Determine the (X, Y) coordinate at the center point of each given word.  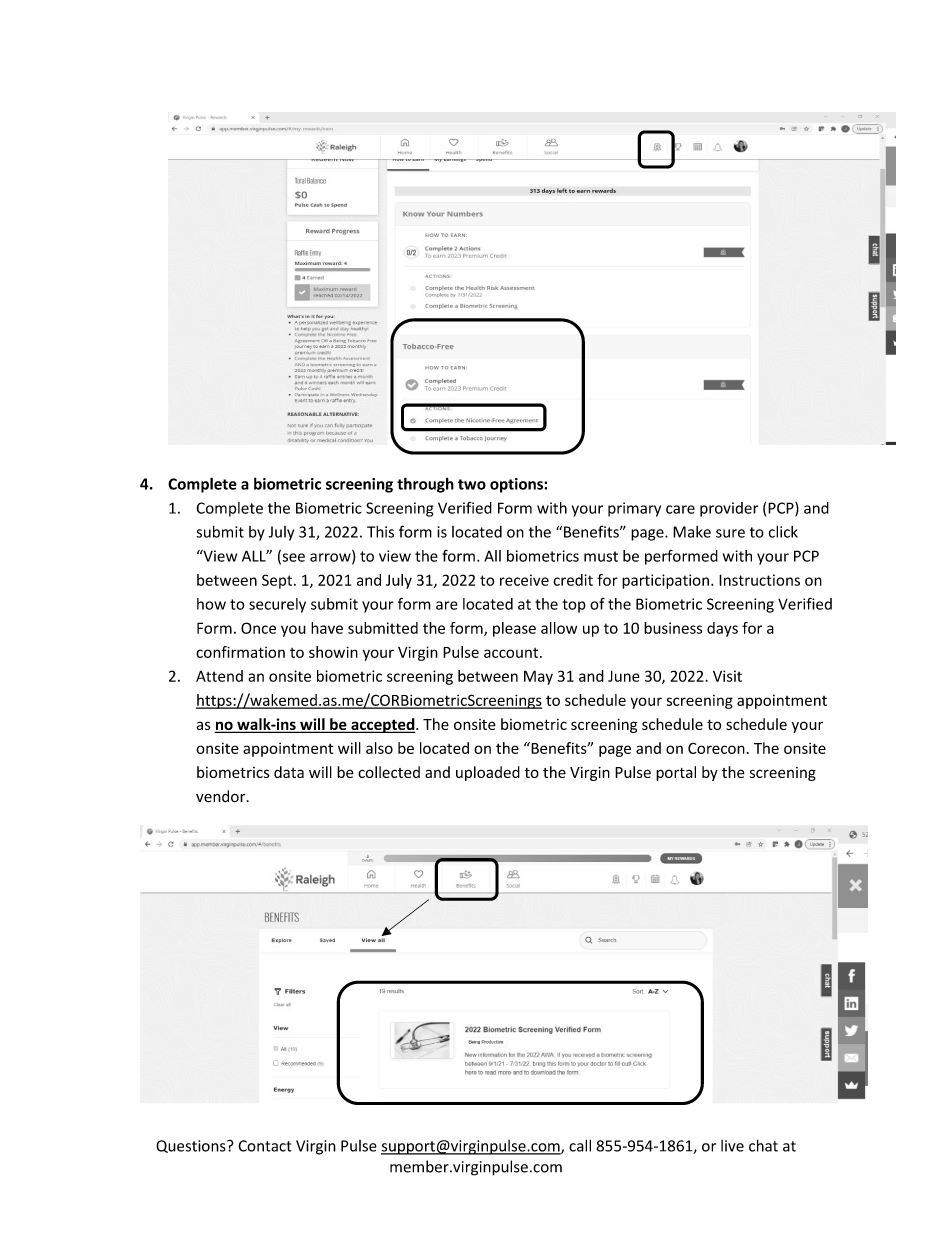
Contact (265, 1146)
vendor (222, 796)
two (472, 484)
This (380, 531)
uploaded (488, 773)
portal (676, 773)
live (732, 1146)
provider (729, 509)
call (580, 1145)
